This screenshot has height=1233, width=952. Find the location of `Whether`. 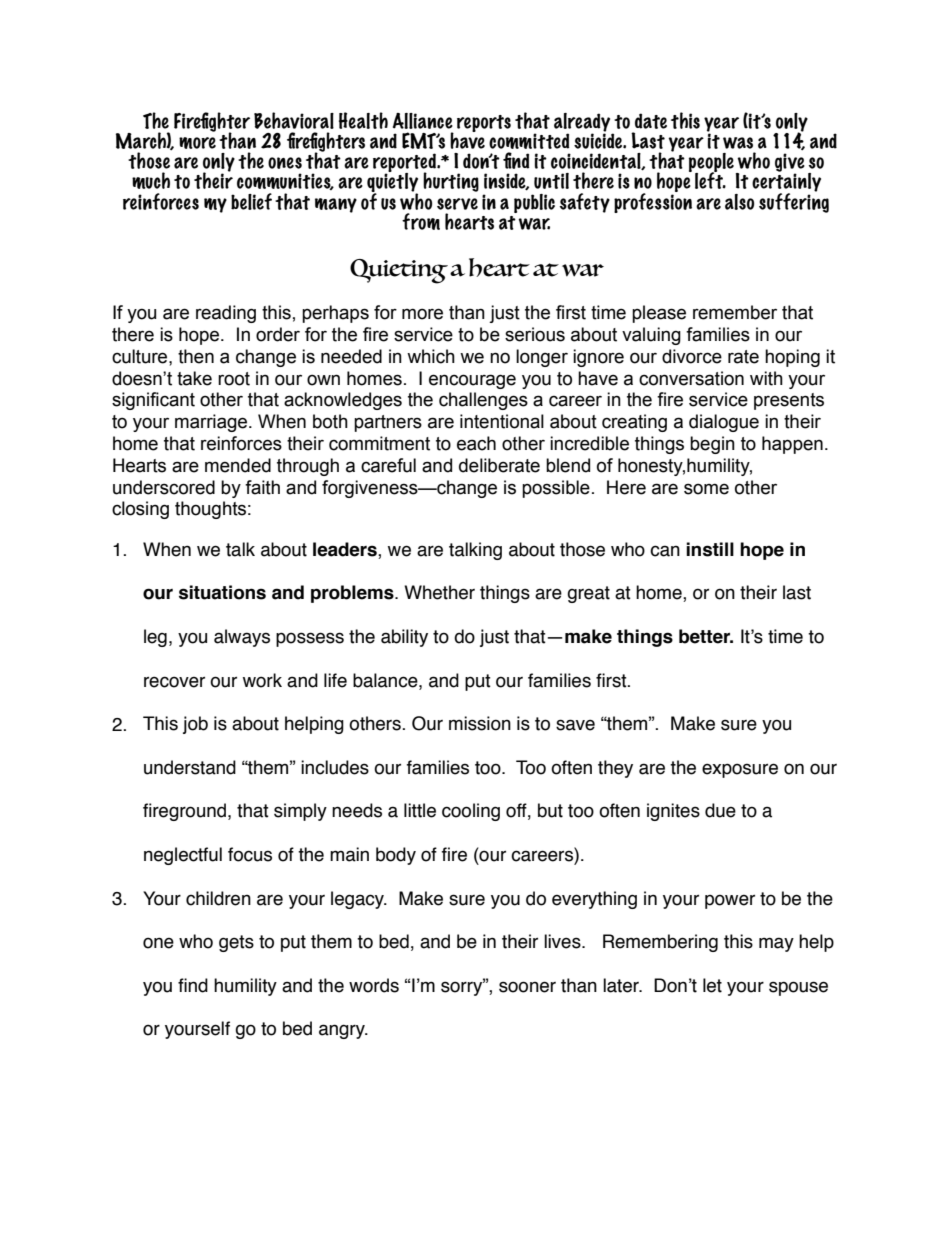

Whether is located at coordinates (439, 592).
